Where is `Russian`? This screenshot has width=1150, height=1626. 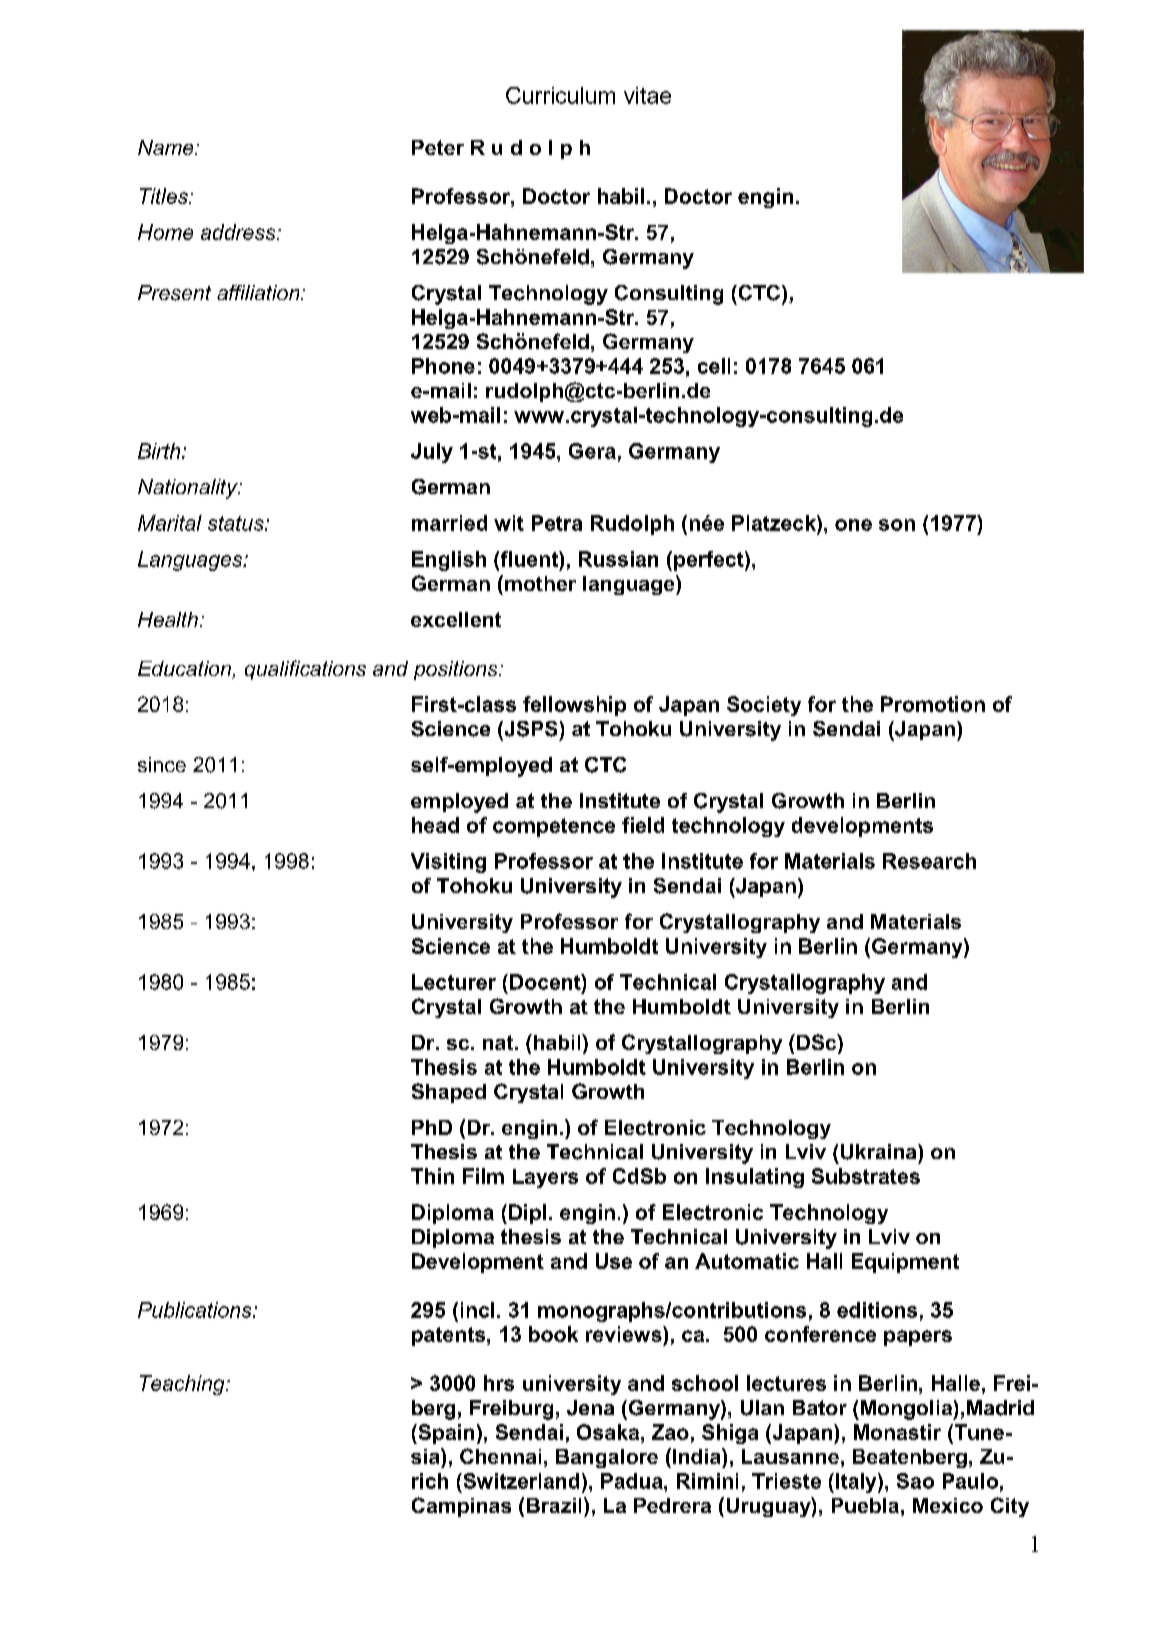 Russian is located at coordinates (618, 559).
